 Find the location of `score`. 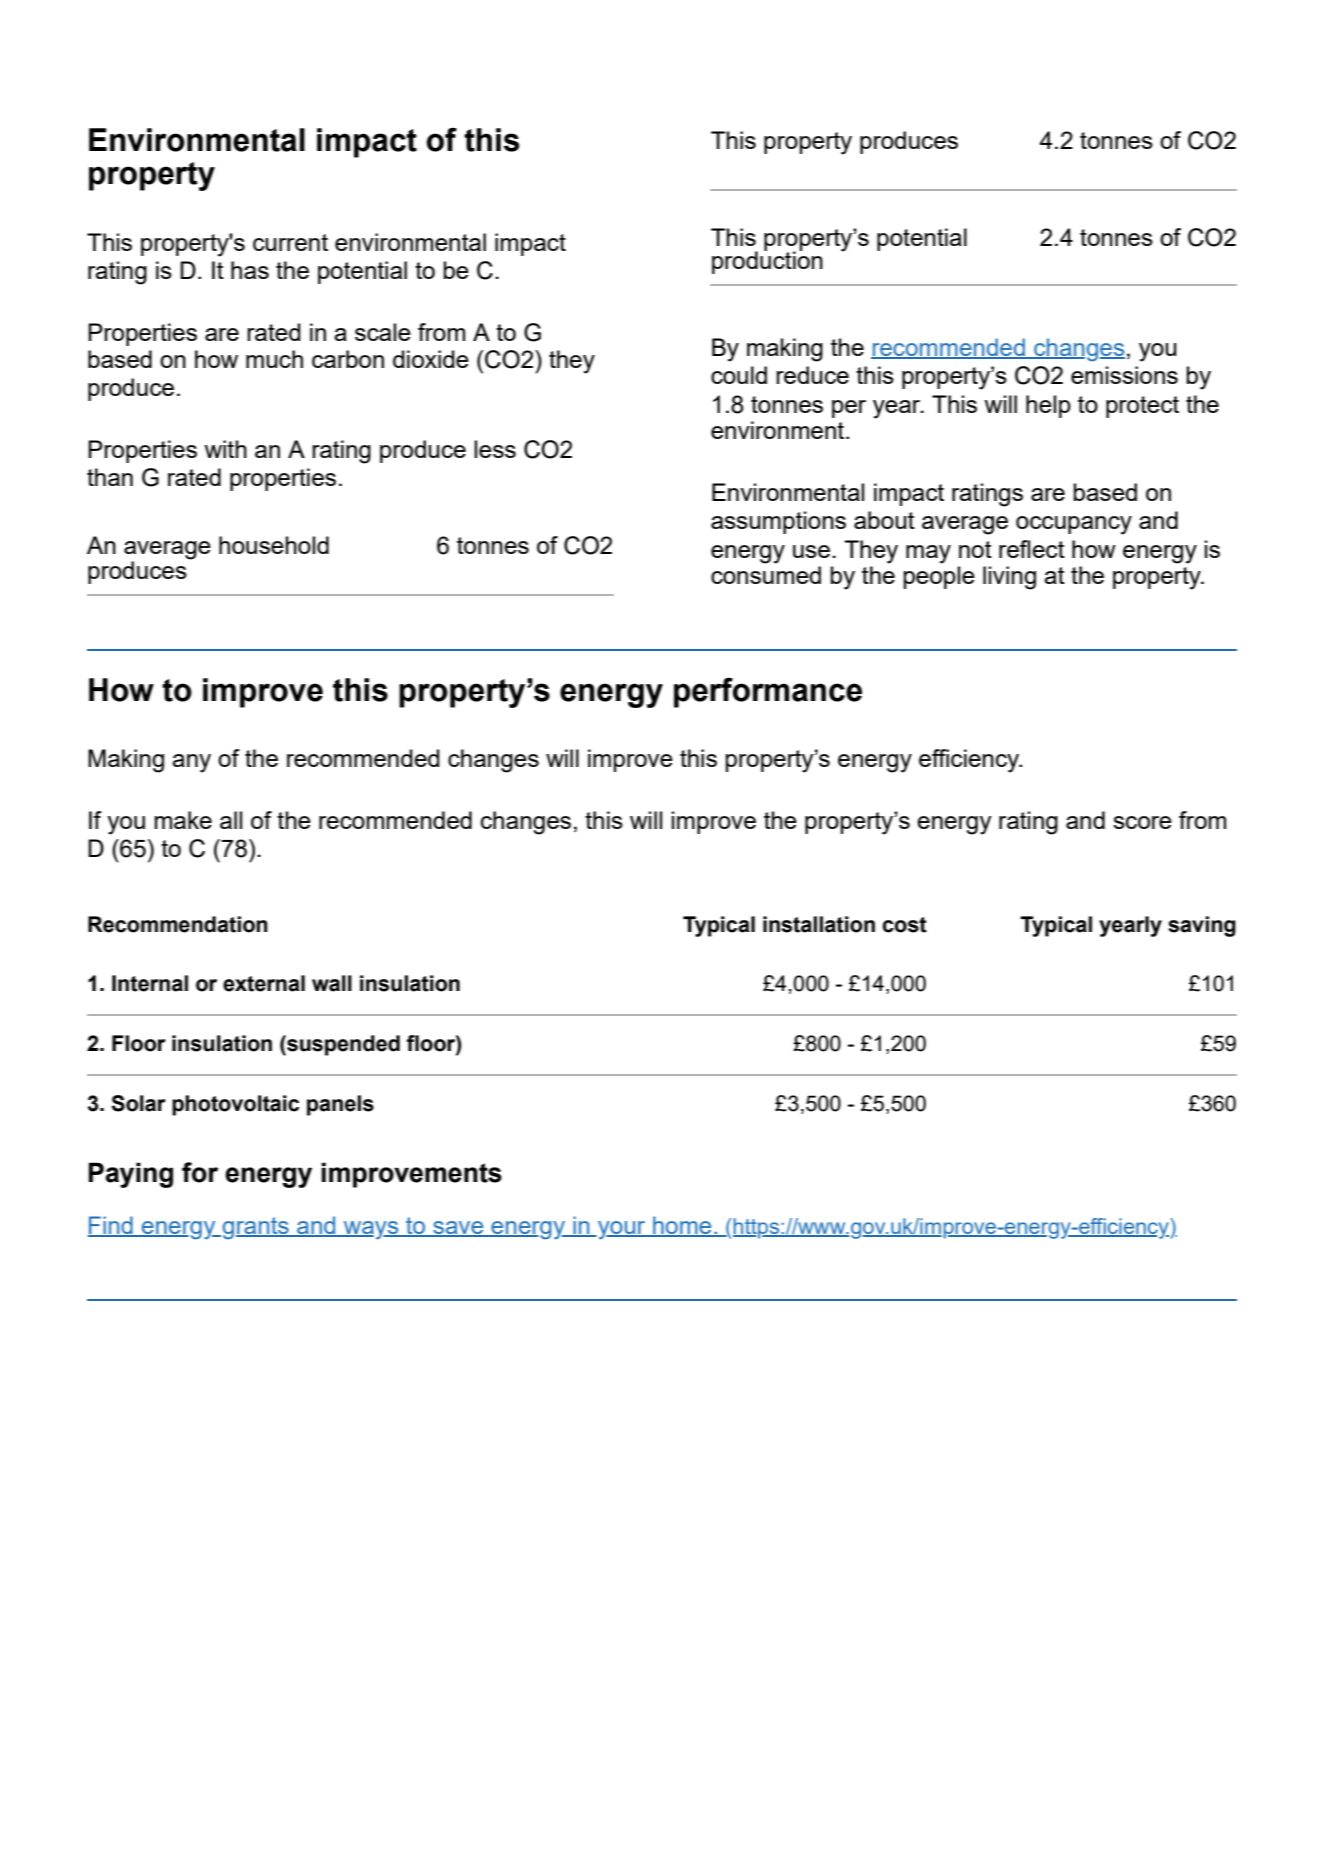

score is located at coordinates (1142, 822).
